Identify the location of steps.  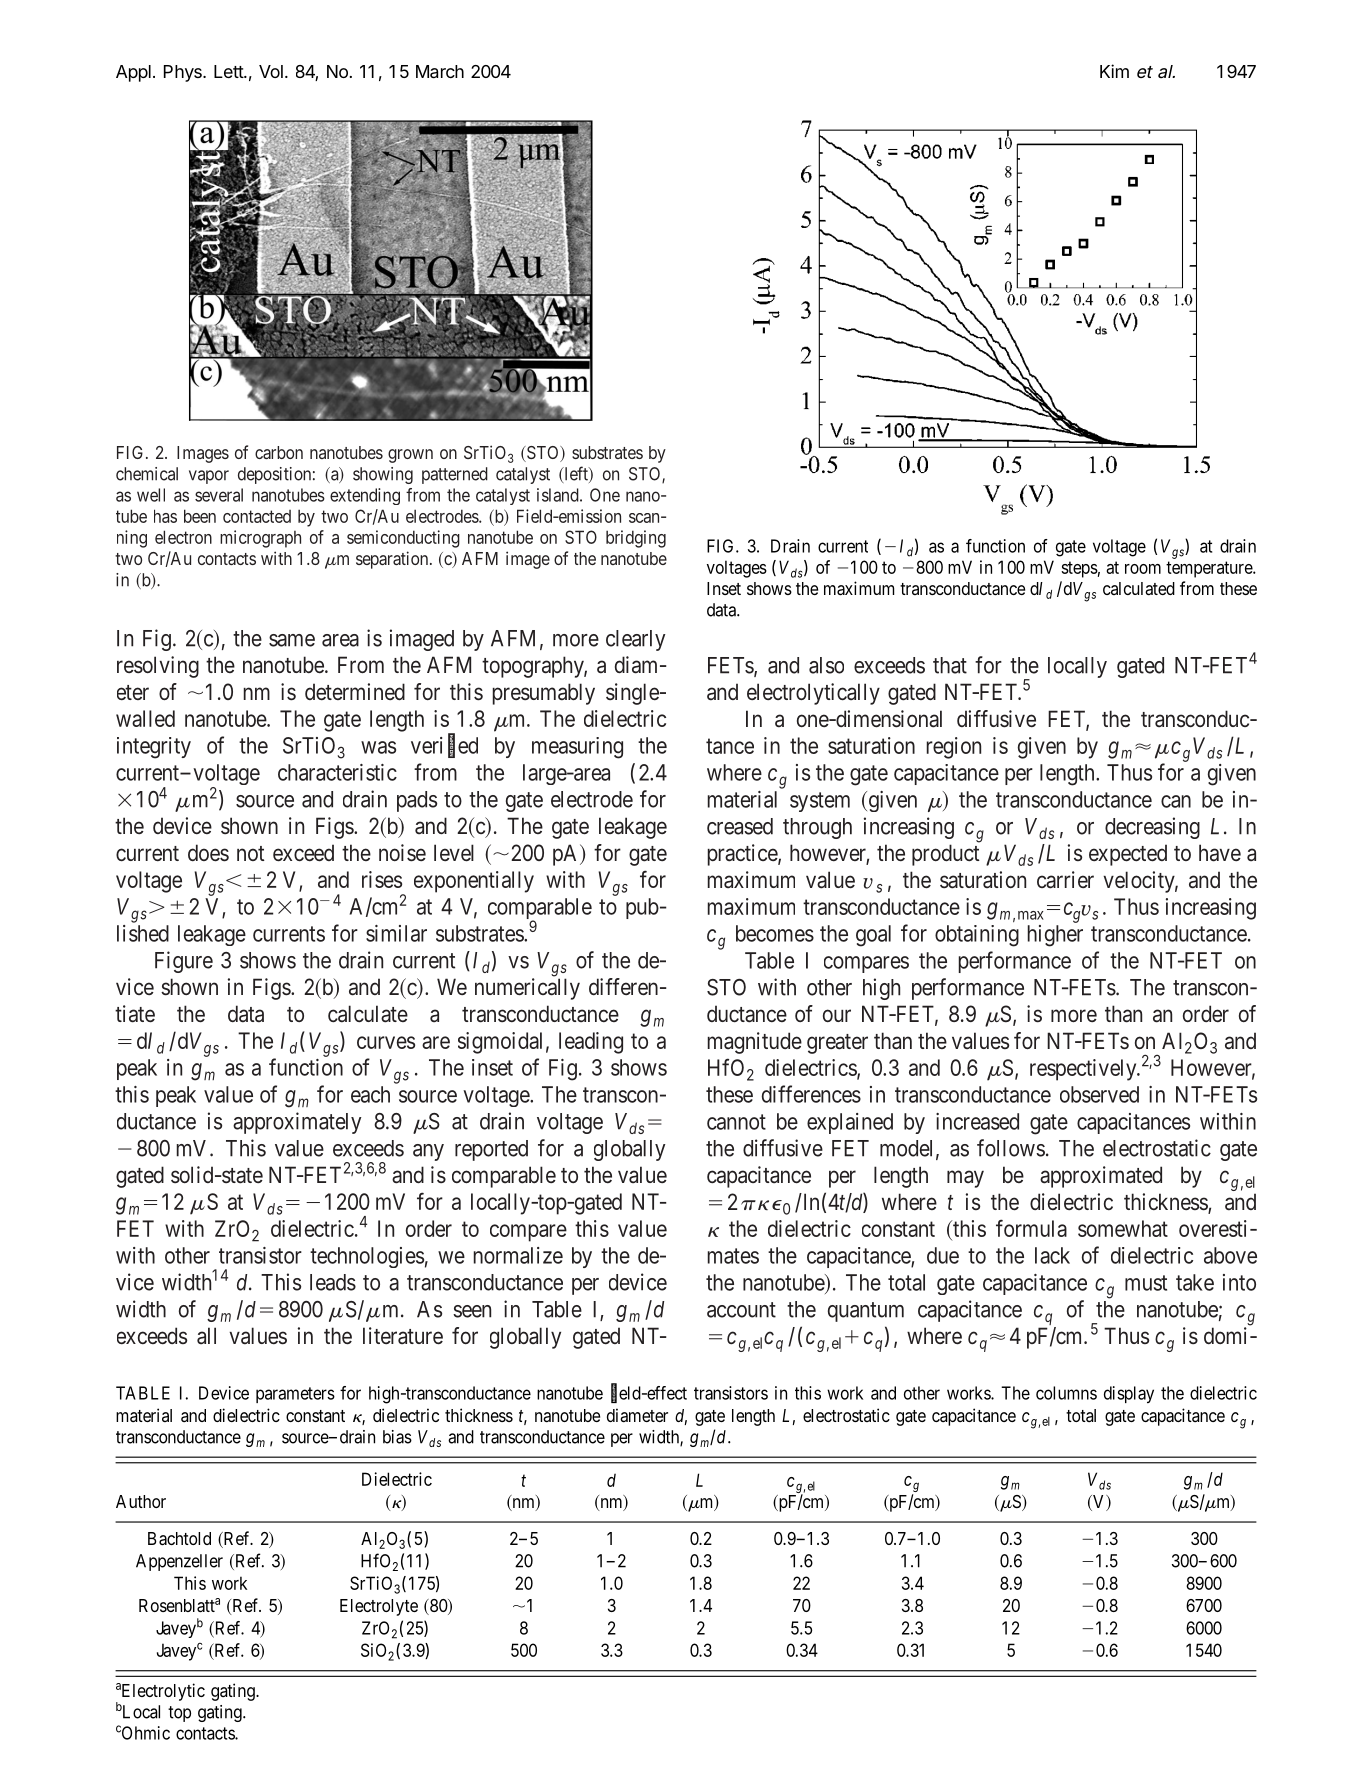
(1079, 569).
